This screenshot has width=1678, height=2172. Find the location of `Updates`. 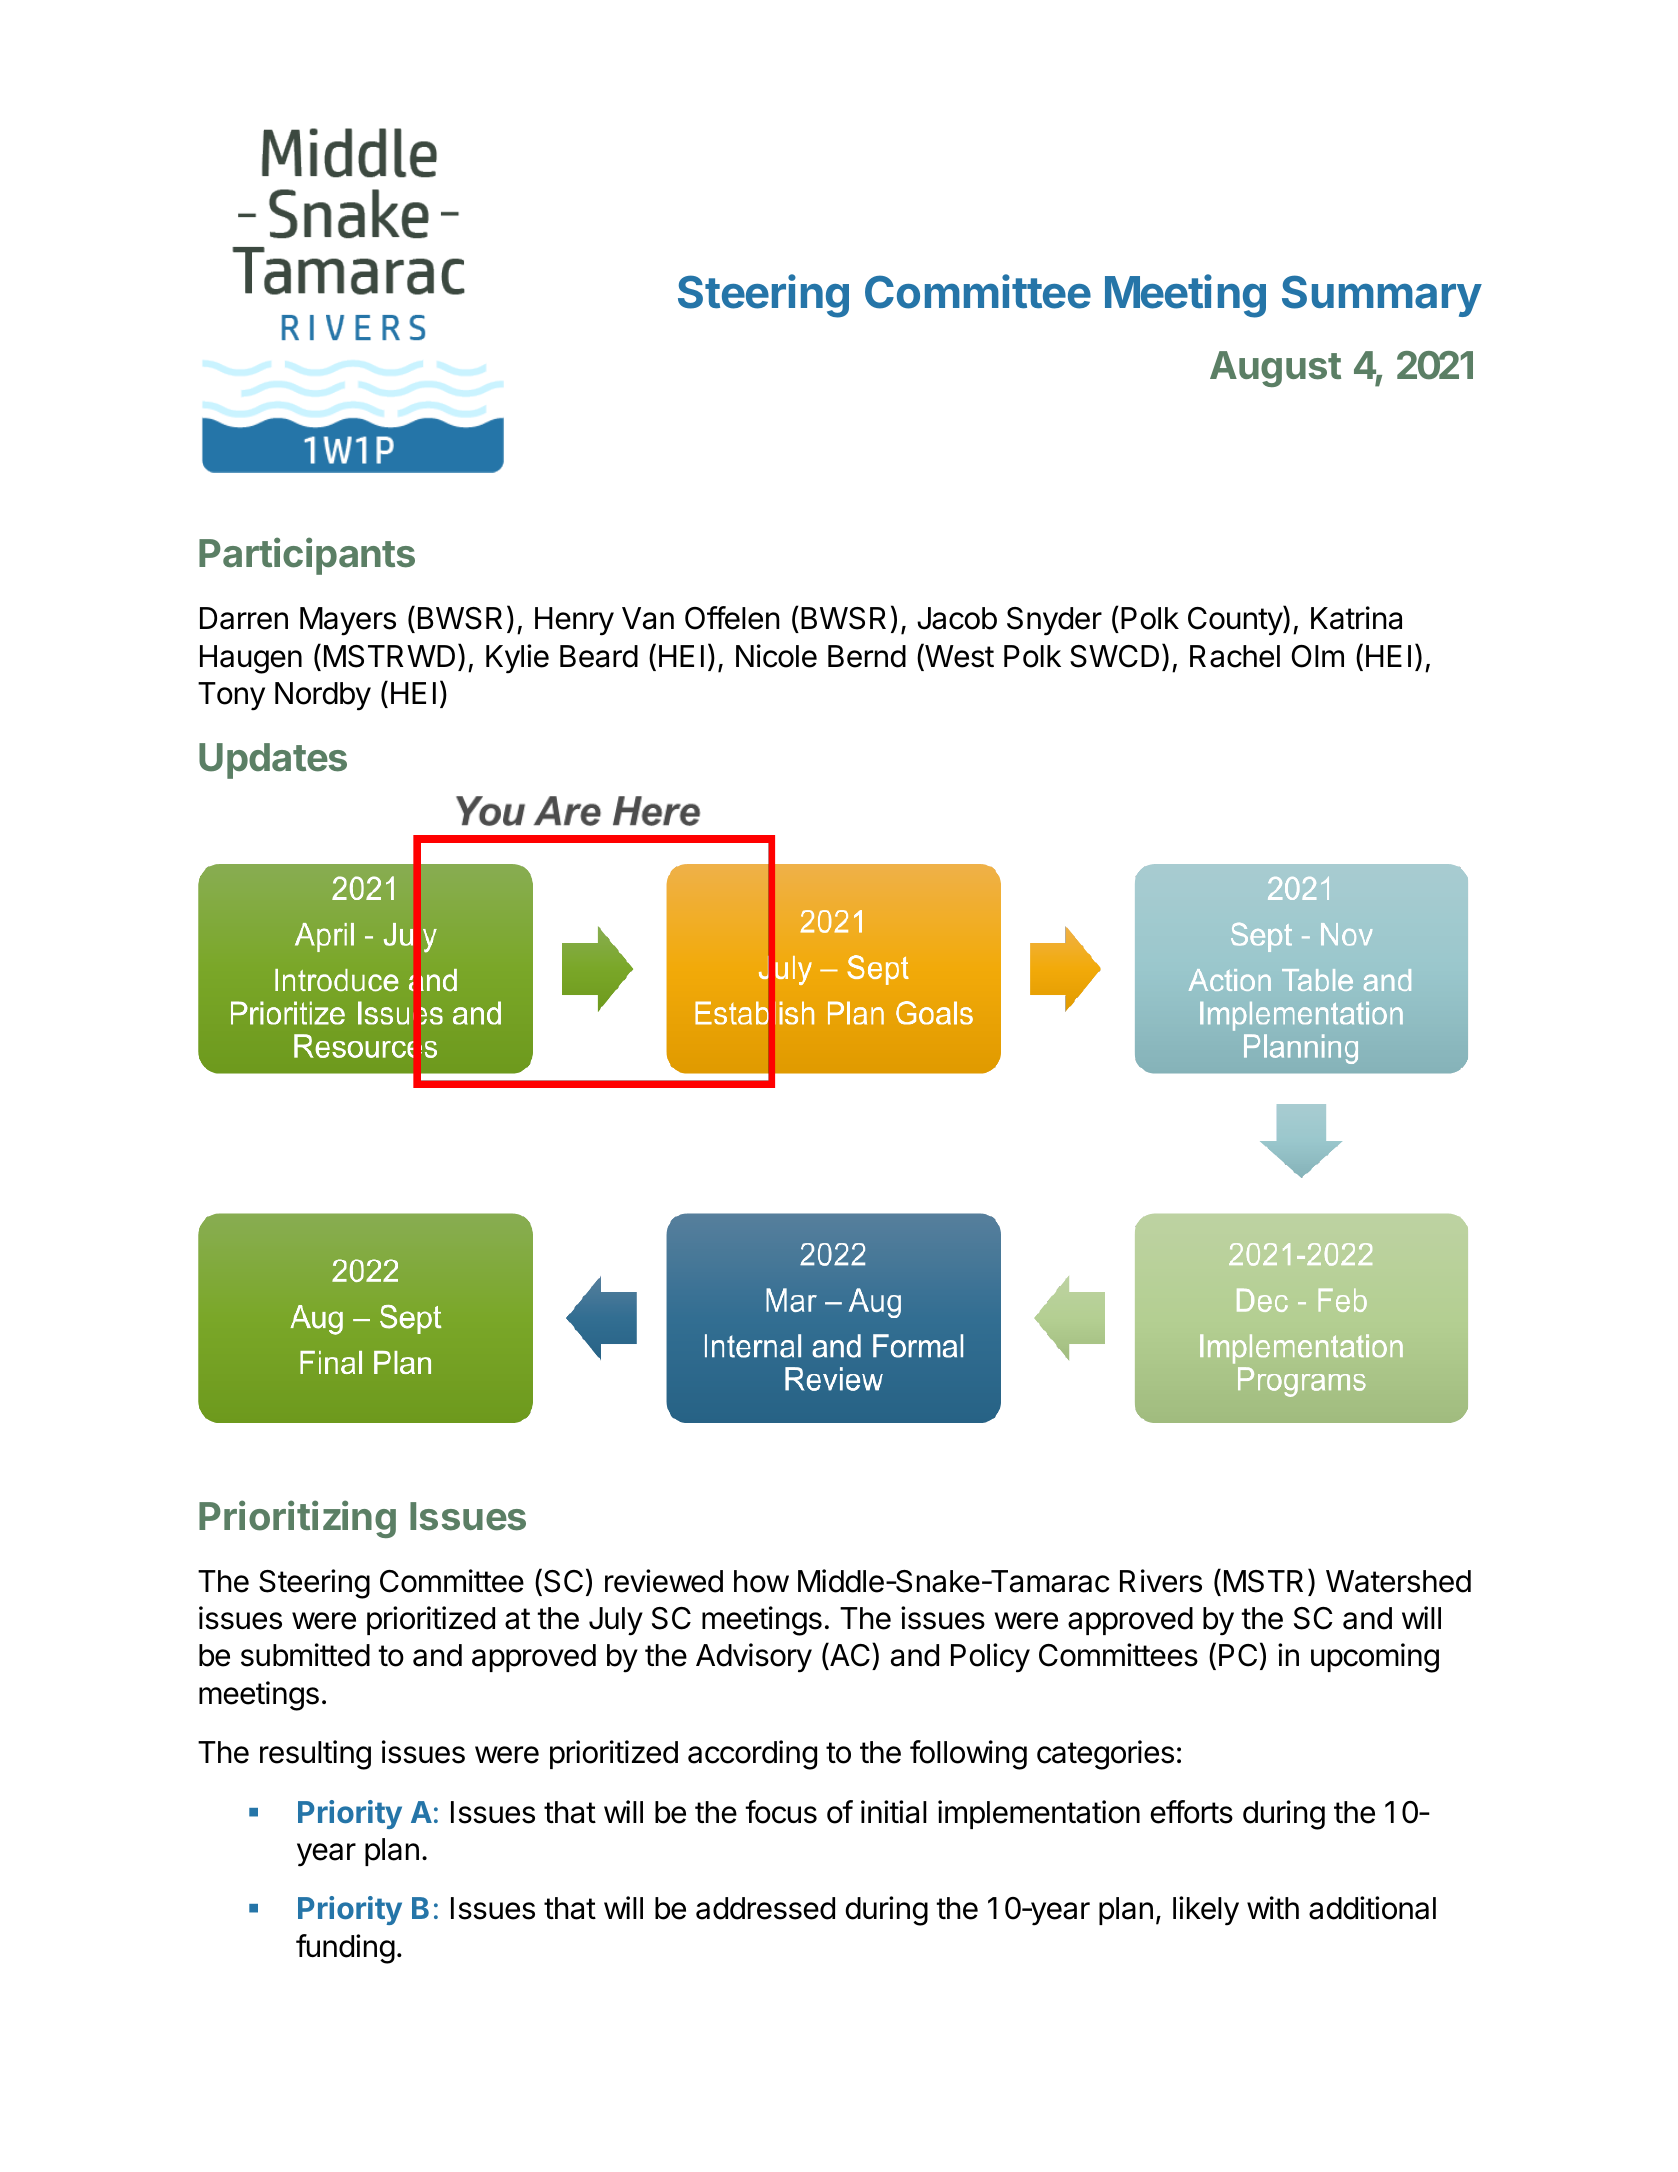

Updates is located at coordinates (273, 761).
